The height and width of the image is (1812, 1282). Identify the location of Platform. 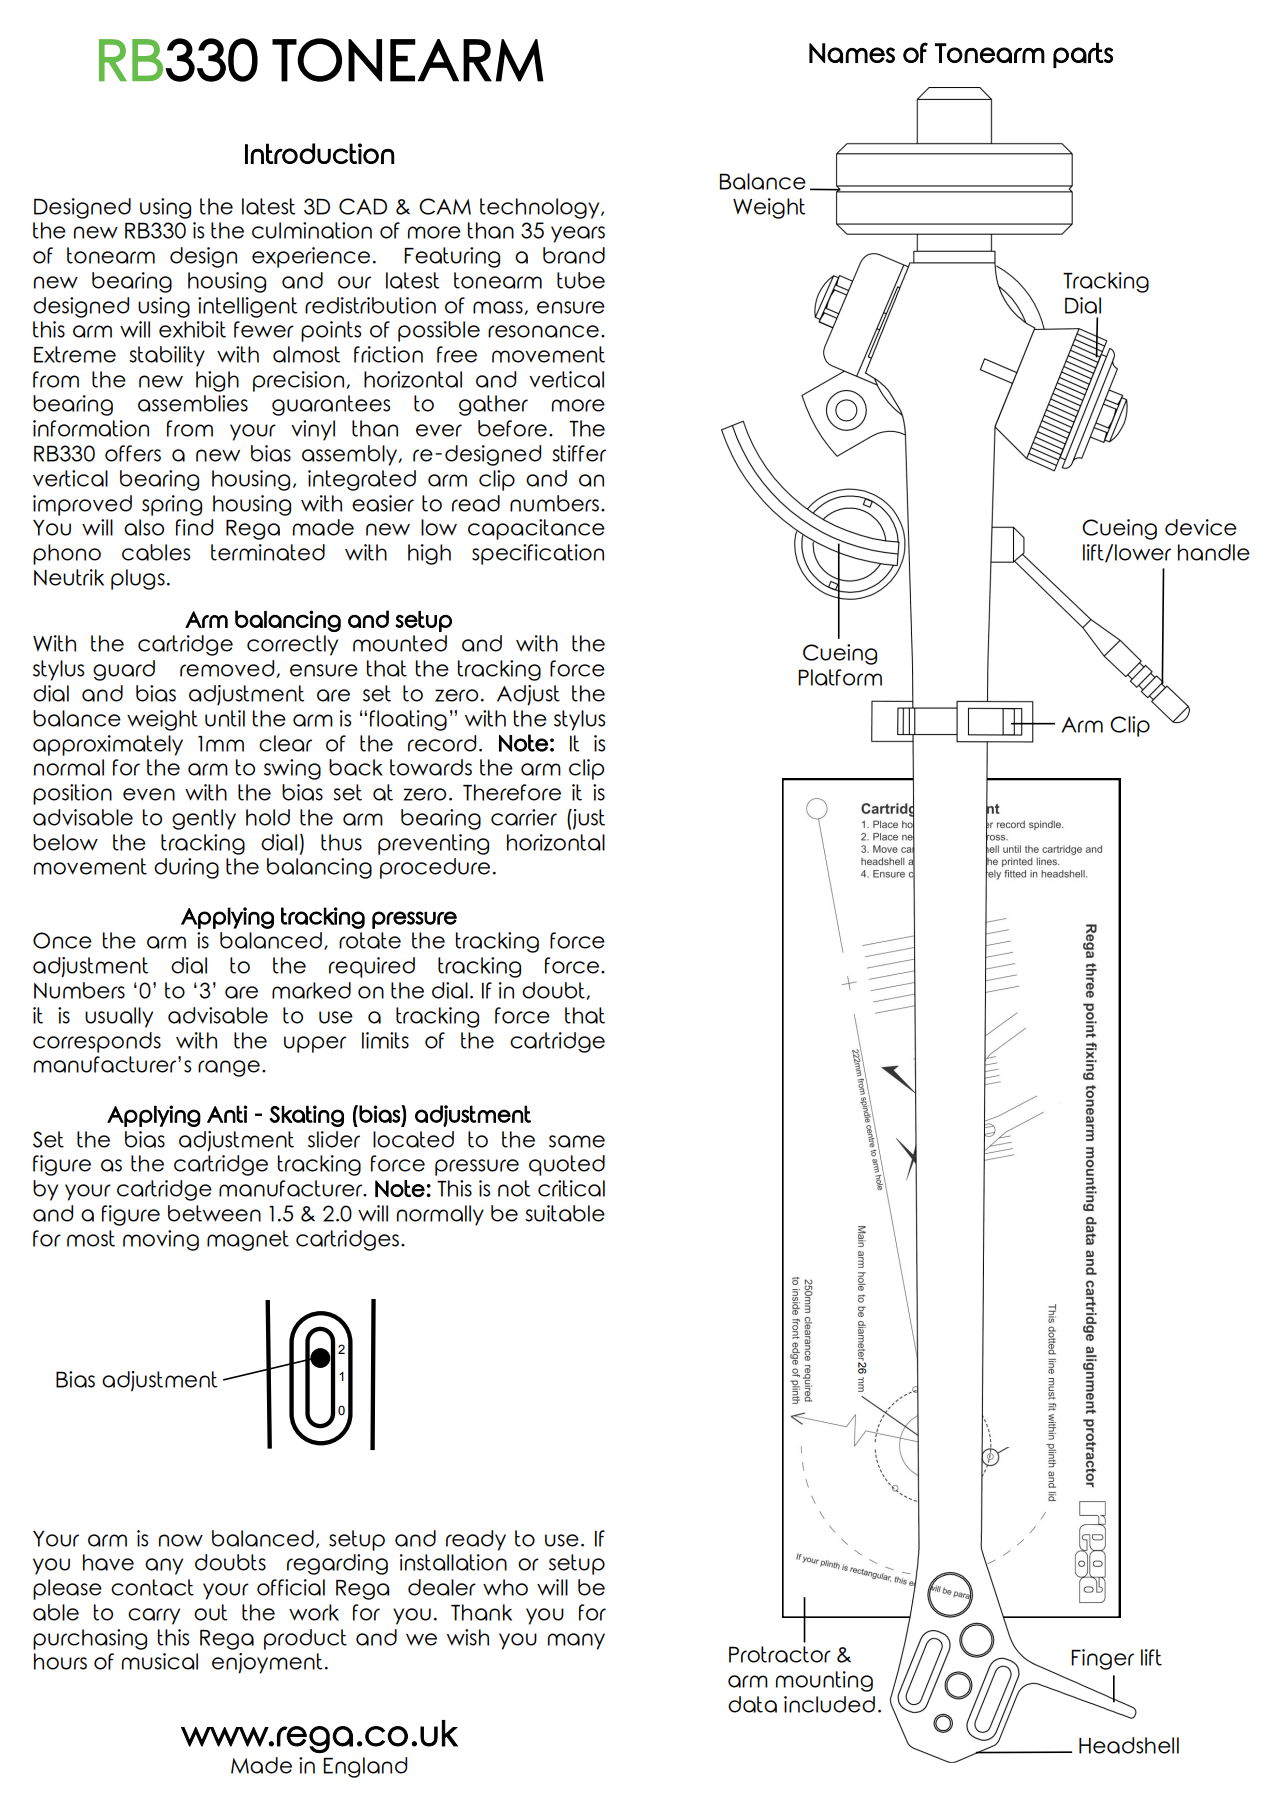
(840, 677).
